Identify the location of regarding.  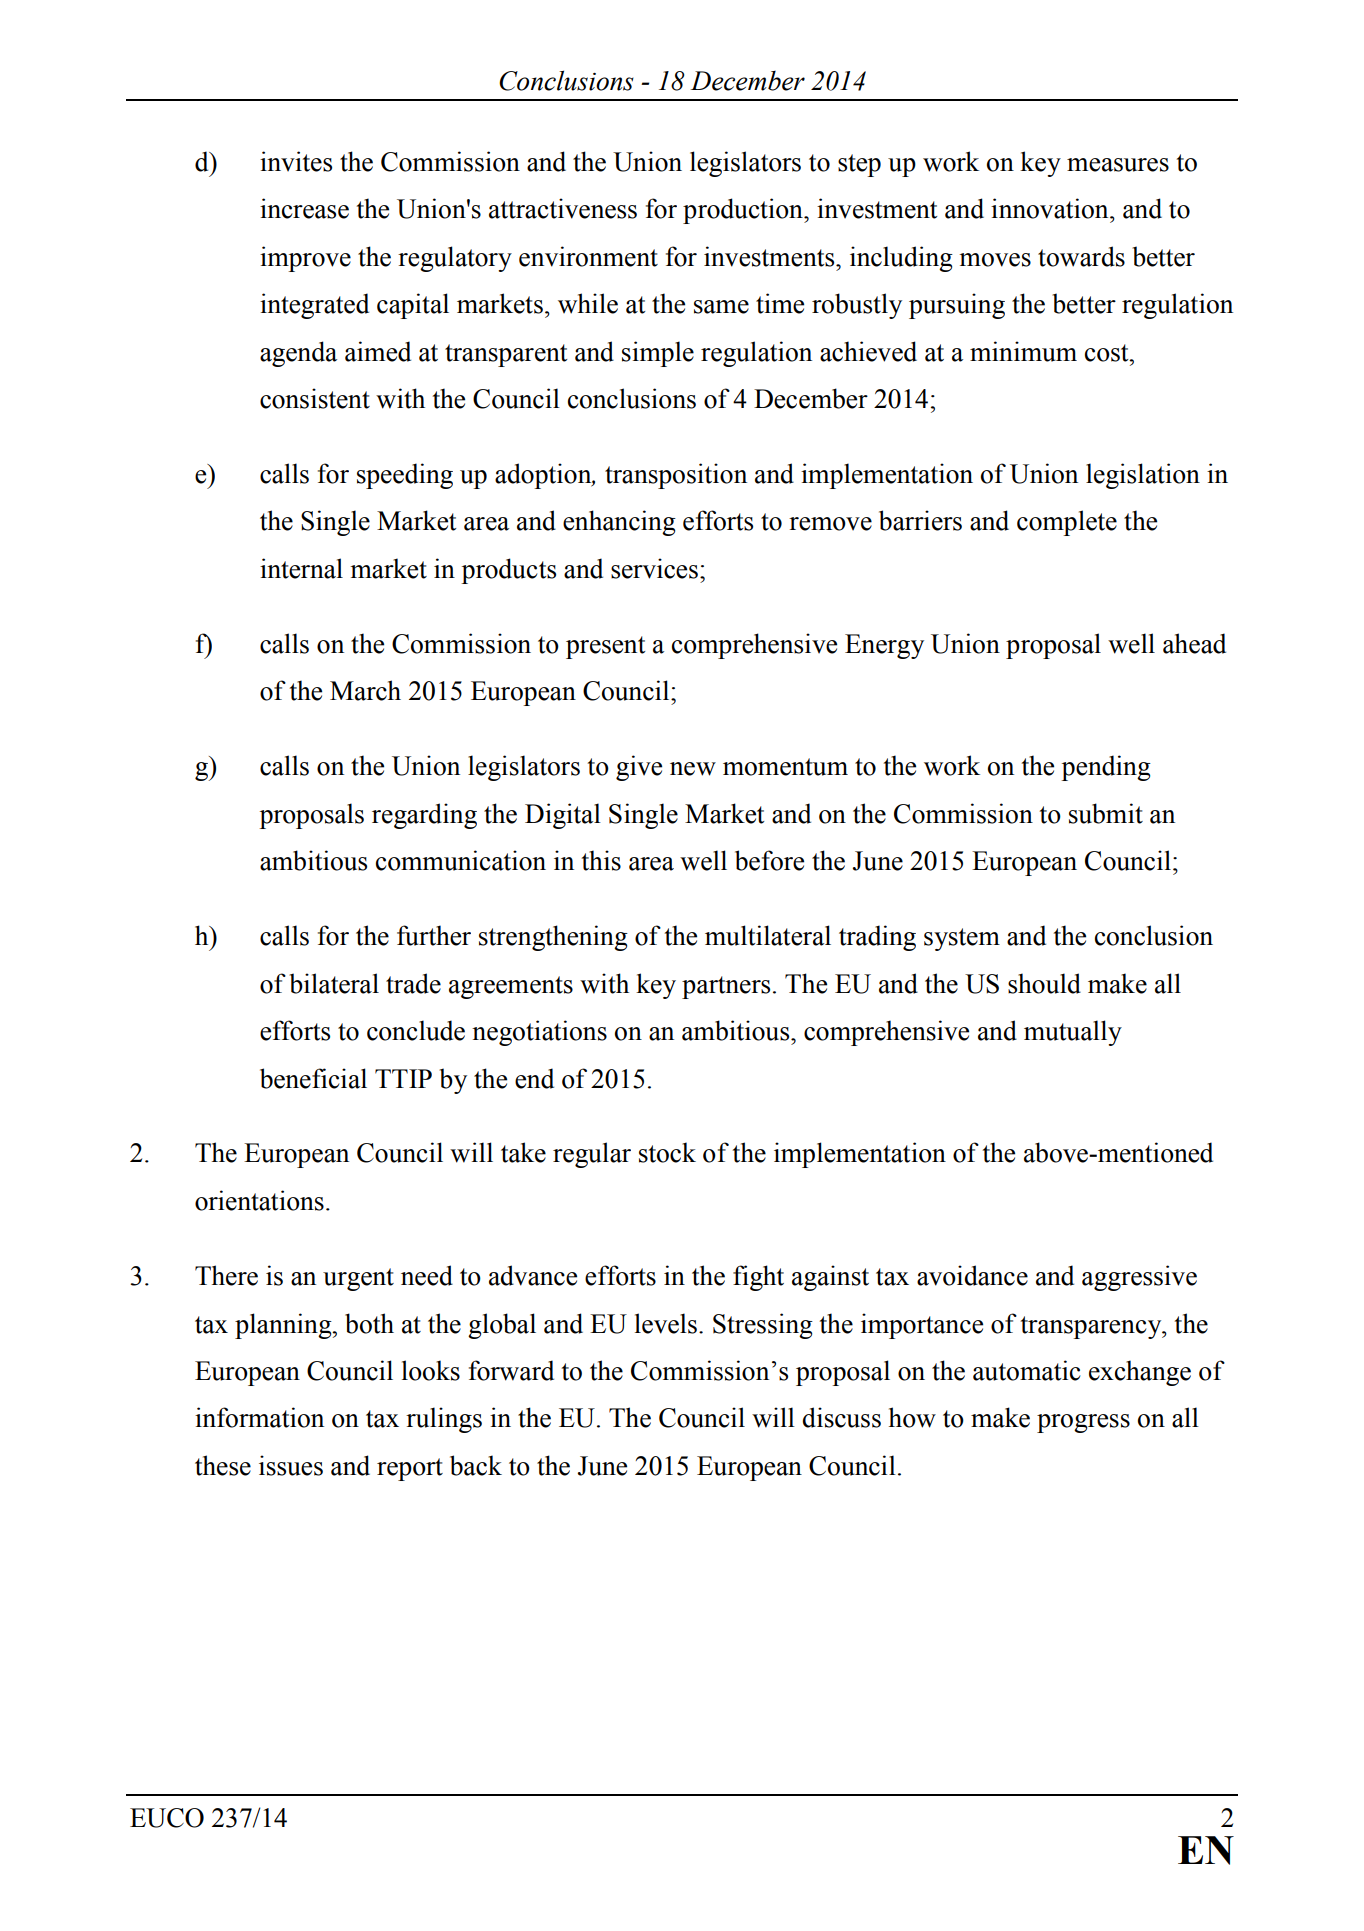
(424, 816).
